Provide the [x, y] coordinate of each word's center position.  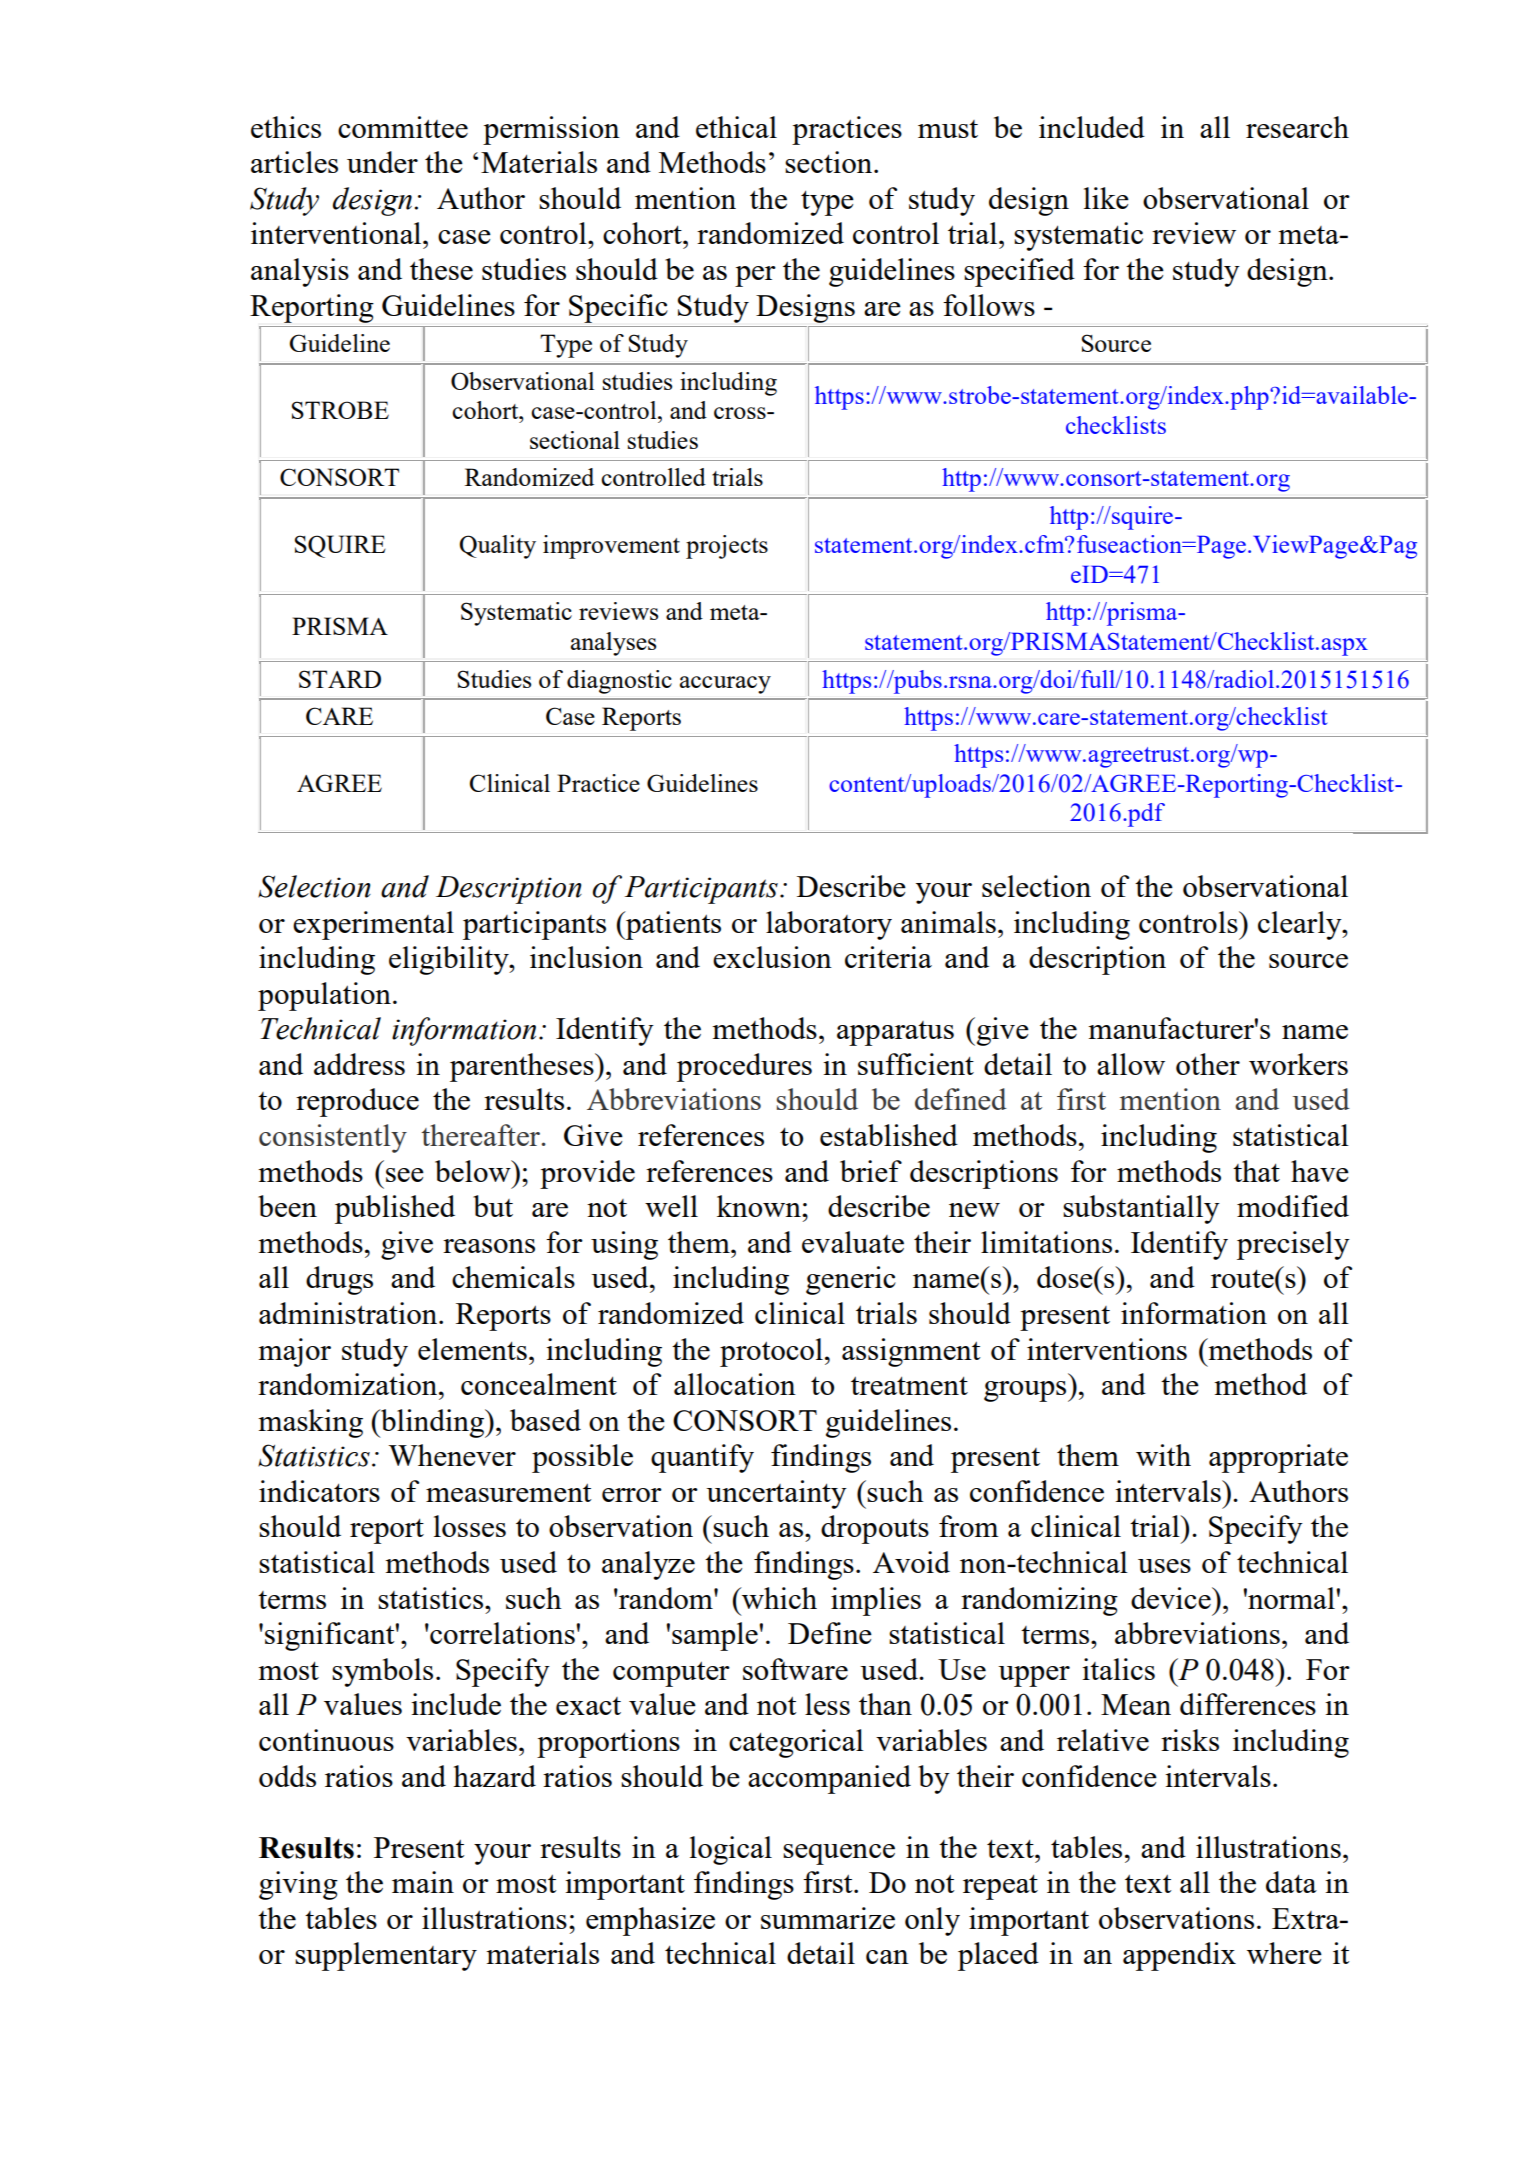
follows [989, 305]
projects [727, 547]
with [1163, 1455]
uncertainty [776, 1494]
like [1106, 198]
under [382, 162]
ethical [736, 127]
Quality [497, 547]
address [359, 1064]
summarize [828, 1918]
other [1208, 1064]
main [423, 1882]
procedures [744, 1067]
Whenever [452, 1455]
